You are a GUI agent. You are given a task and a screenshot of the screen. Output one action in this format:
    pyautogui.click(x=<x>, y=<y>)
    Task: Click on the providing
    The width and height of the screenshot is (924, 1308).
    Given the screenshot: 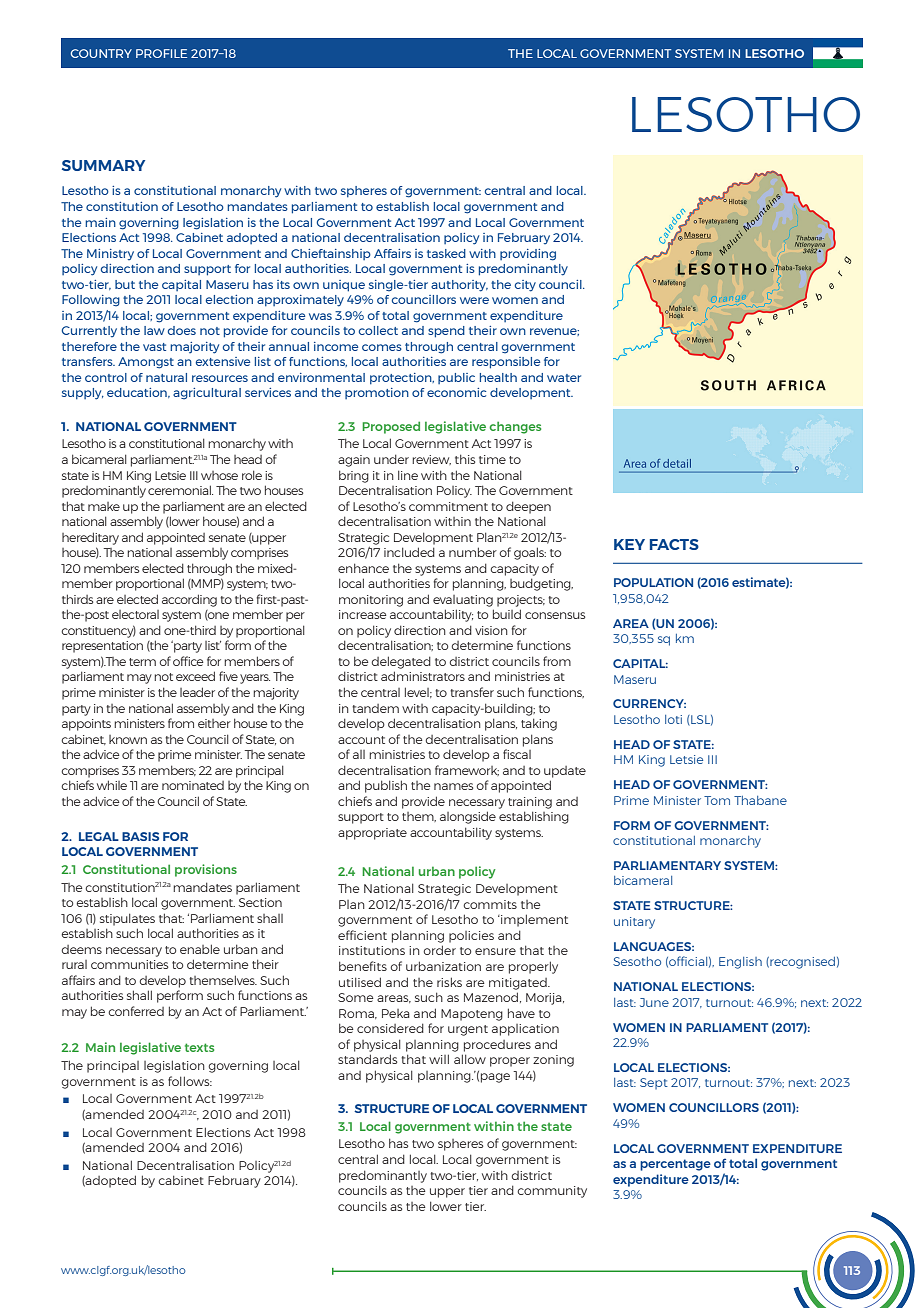 What is the action you would take?
    pyautogui.click(x=528, y=255)
